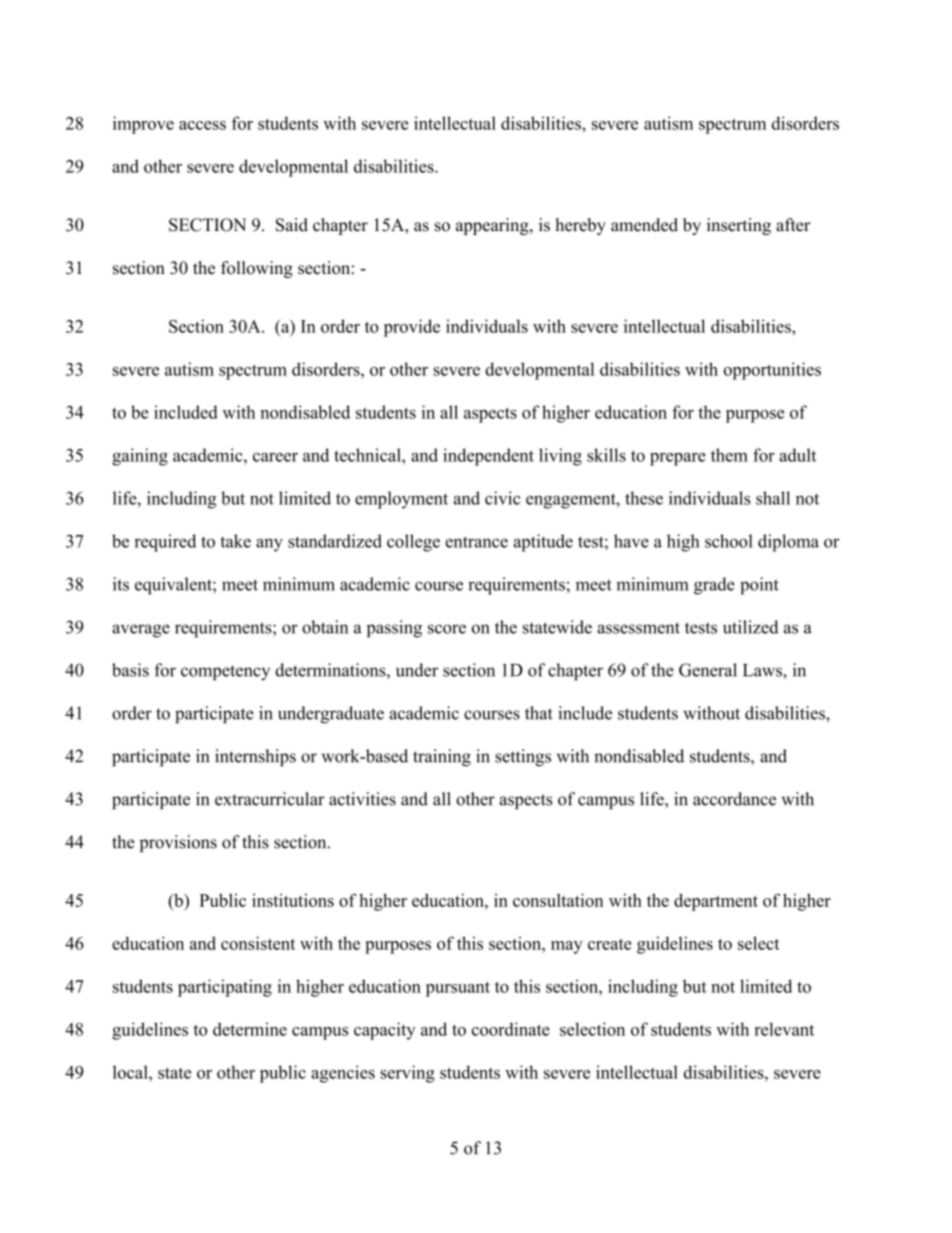 The height and width of the page is (1233, 952). Describe the element at coordinates (580, 226) in the page. I see `hereby` at that location.
